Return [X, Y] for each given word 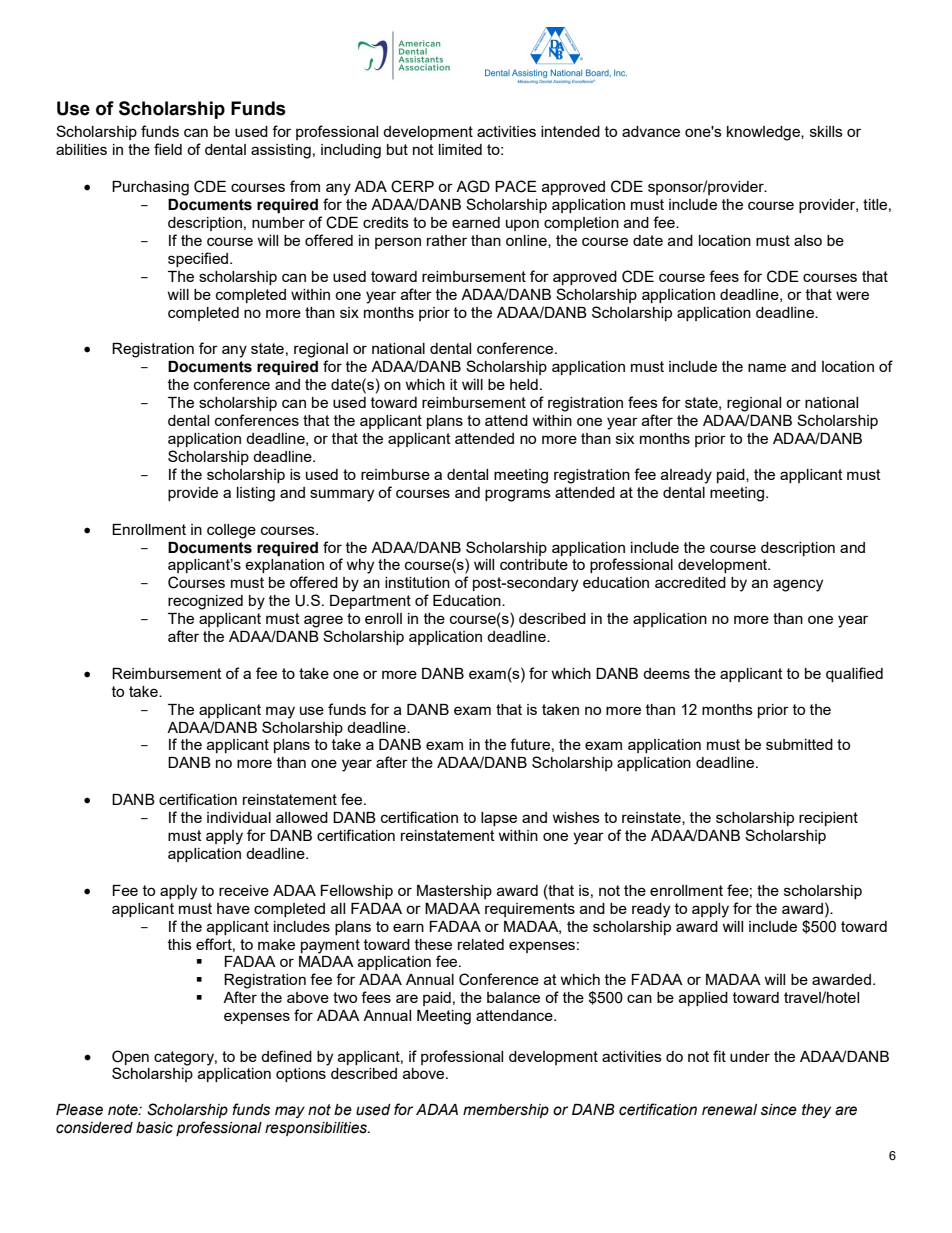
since [779, 1110]
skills [826, 131]
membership [506, 1111]
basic [154, 1128]
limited [460, 149]
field [168, 149]
